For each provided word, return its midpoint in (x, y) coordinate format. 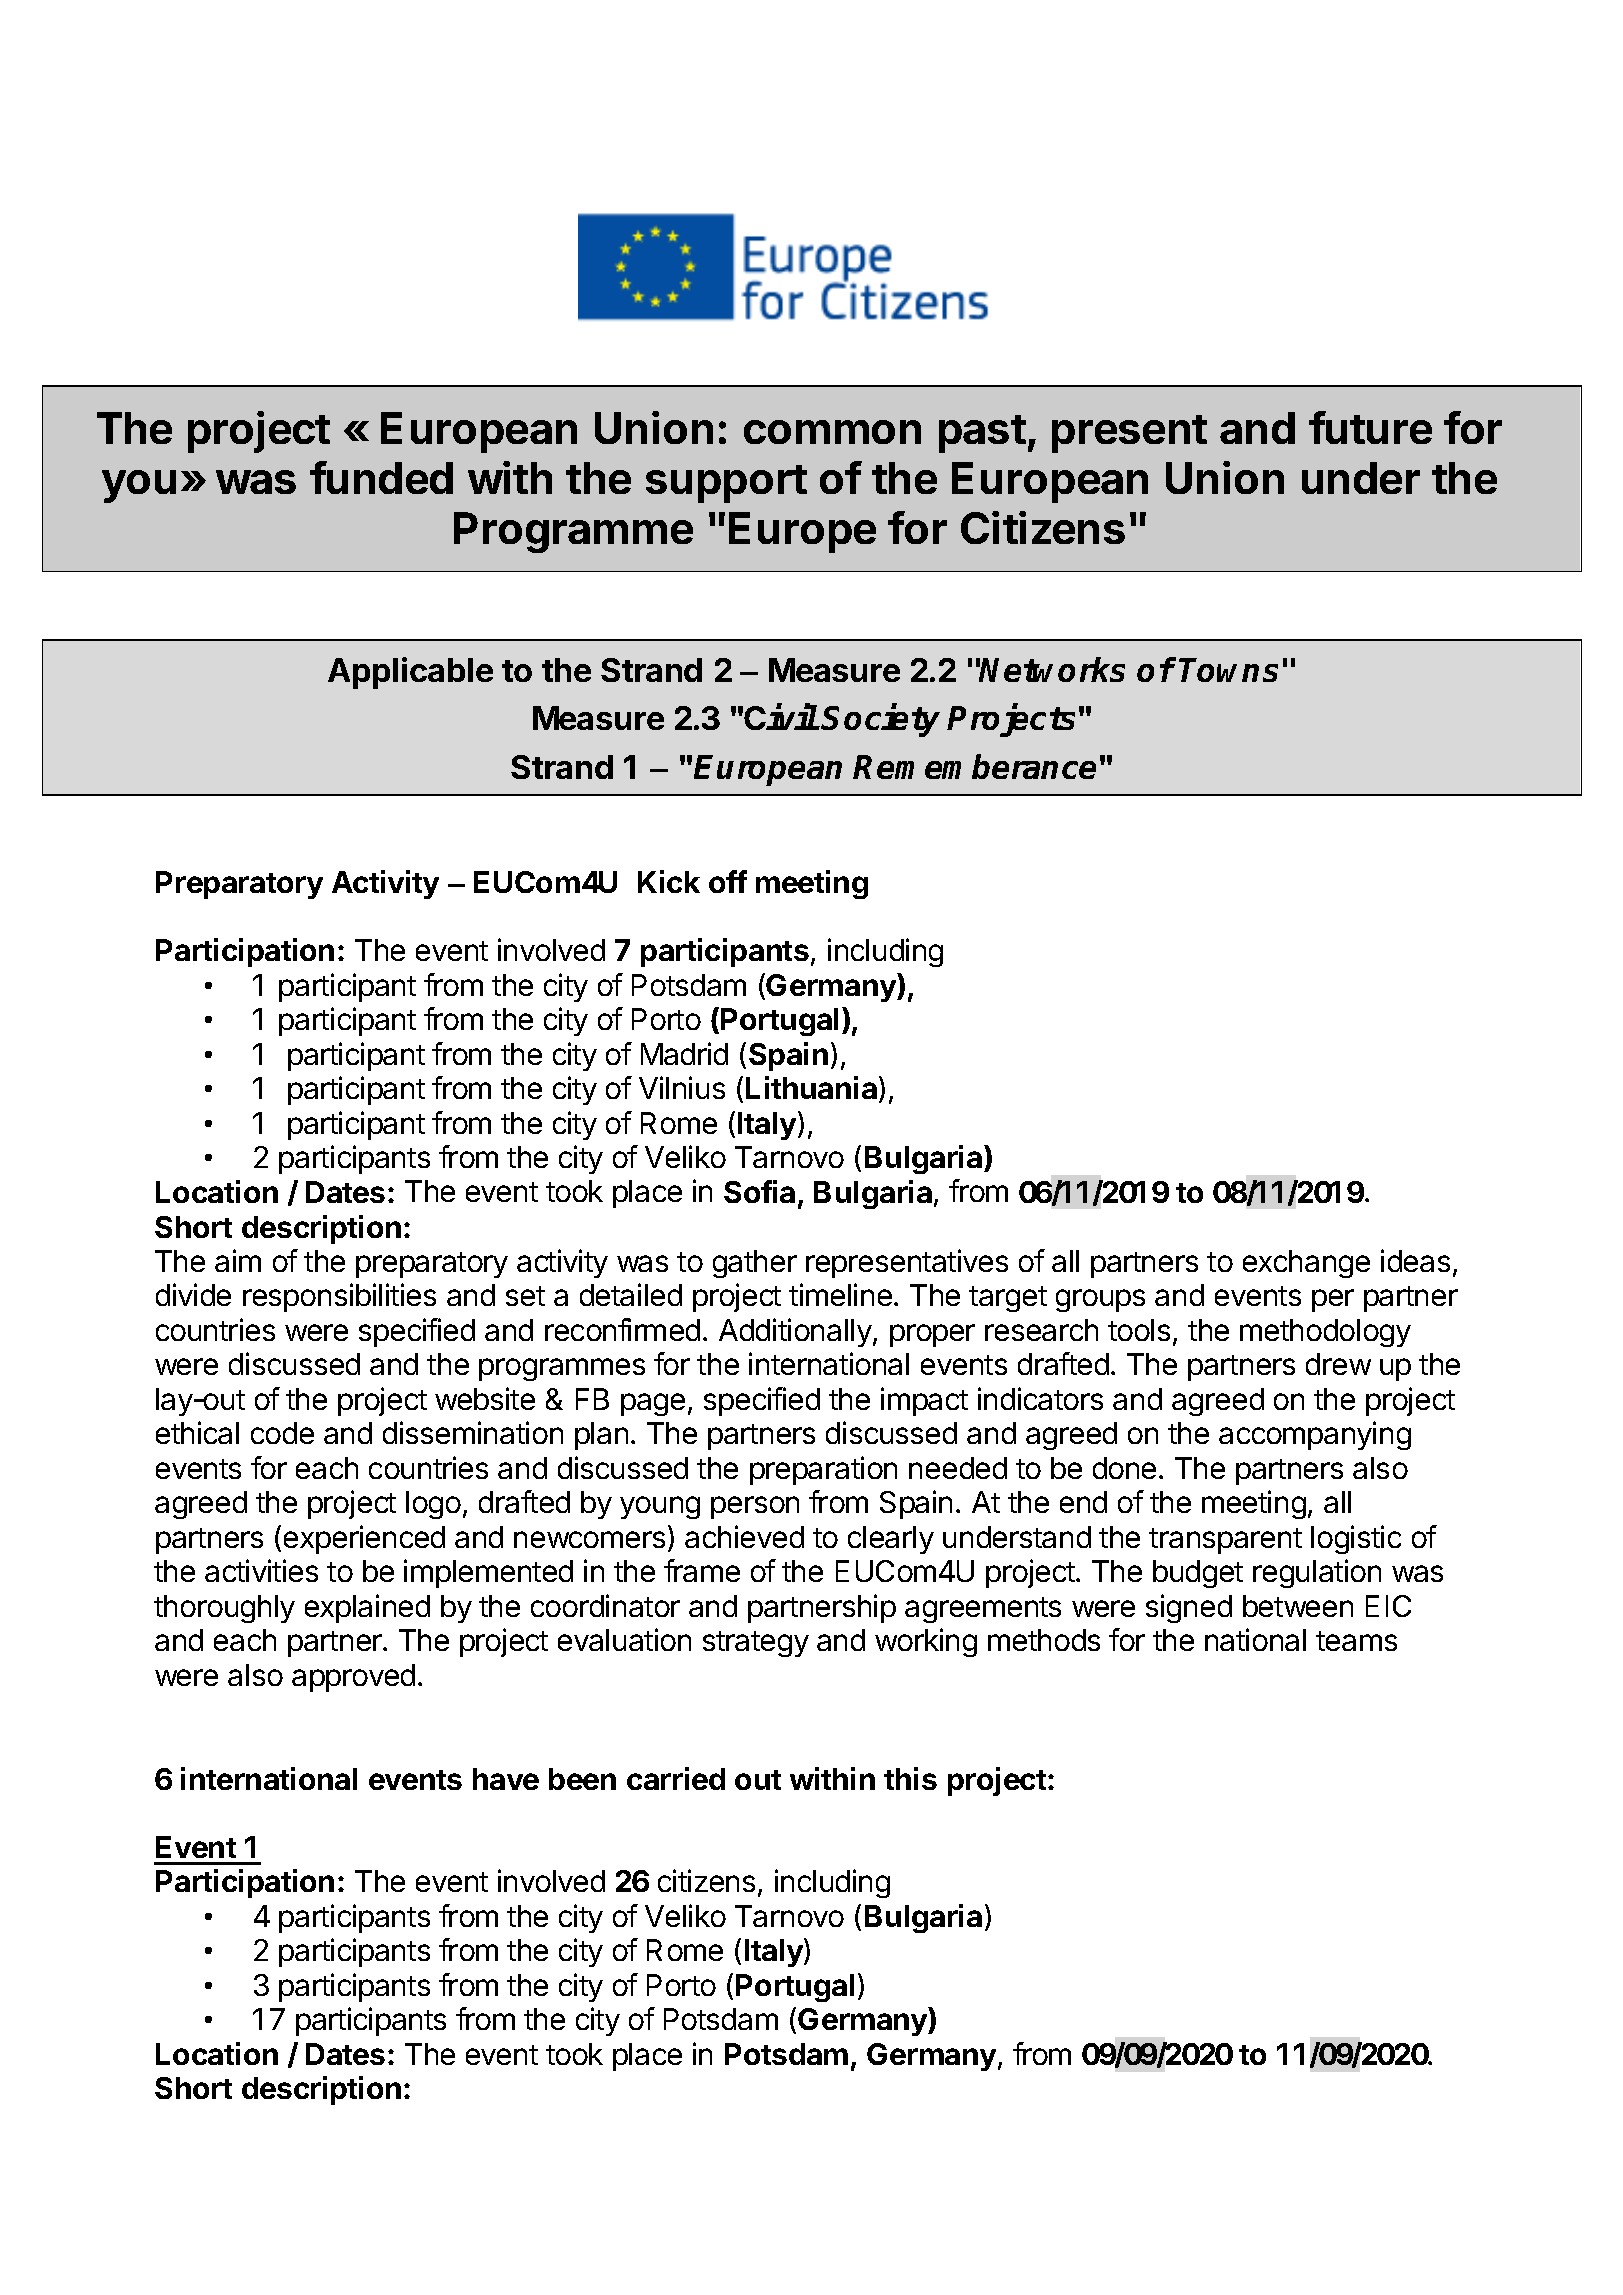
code (282, 1433)
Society (881, 720)
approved (353, 1678)
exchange (1306, 1264)
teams (1356, 1641)
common (832, 432)
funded (381, 477)
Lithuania (813, 1089)
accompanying (1315, 1435)
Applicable (410, 673)
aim (238, 1260)
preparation (823, 1470)
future (1370, 427)
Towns (1228, 670)
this (910, 1778)
